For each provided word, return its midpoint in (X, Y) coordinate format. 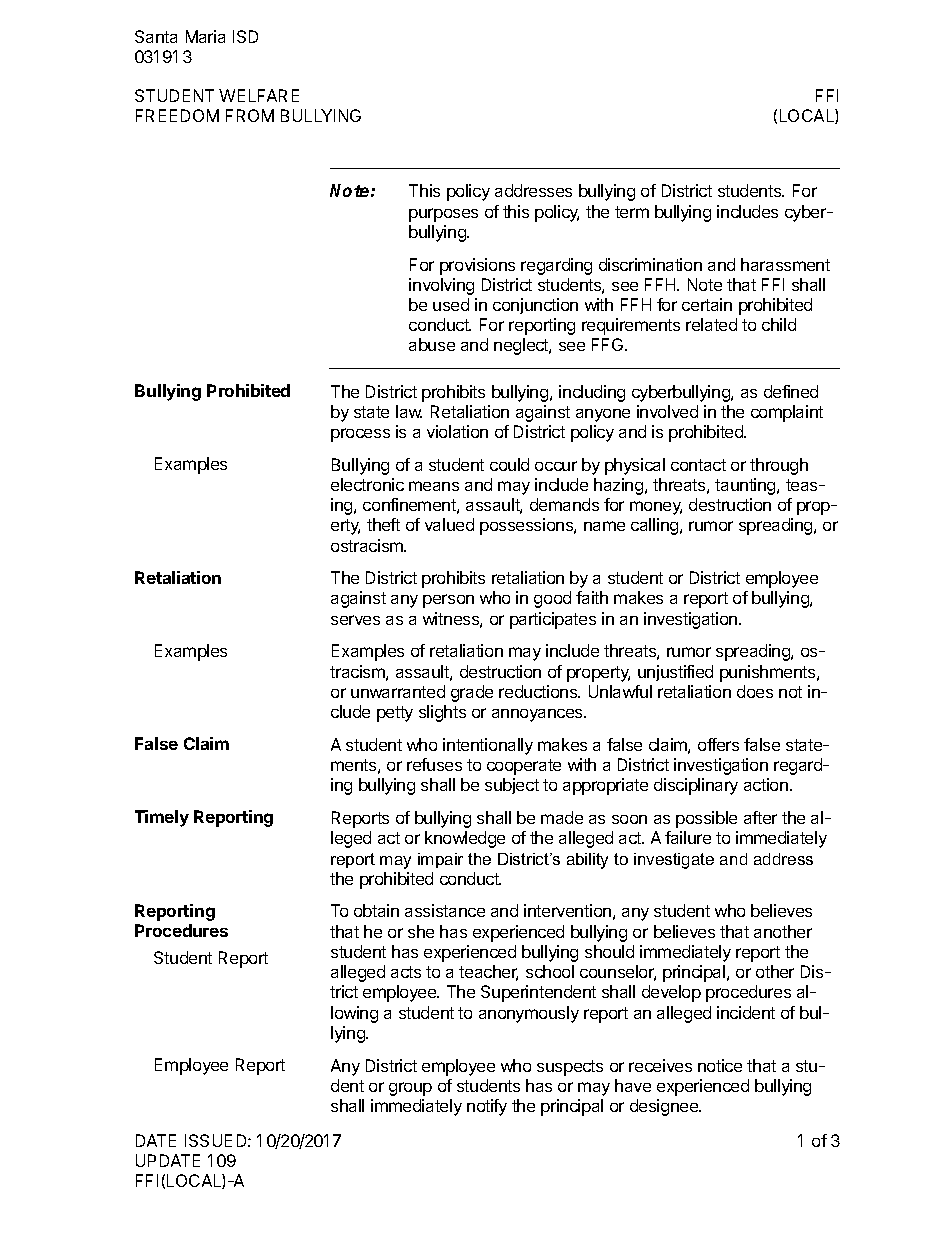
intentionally (488, 746)
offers (718, 744)
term (632, 212)
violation (457, 431)
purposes (443, 215)
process (360, 435)
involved (667, 411)
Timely (162, 818)
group (410, 1089)
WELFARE (259, 95)
